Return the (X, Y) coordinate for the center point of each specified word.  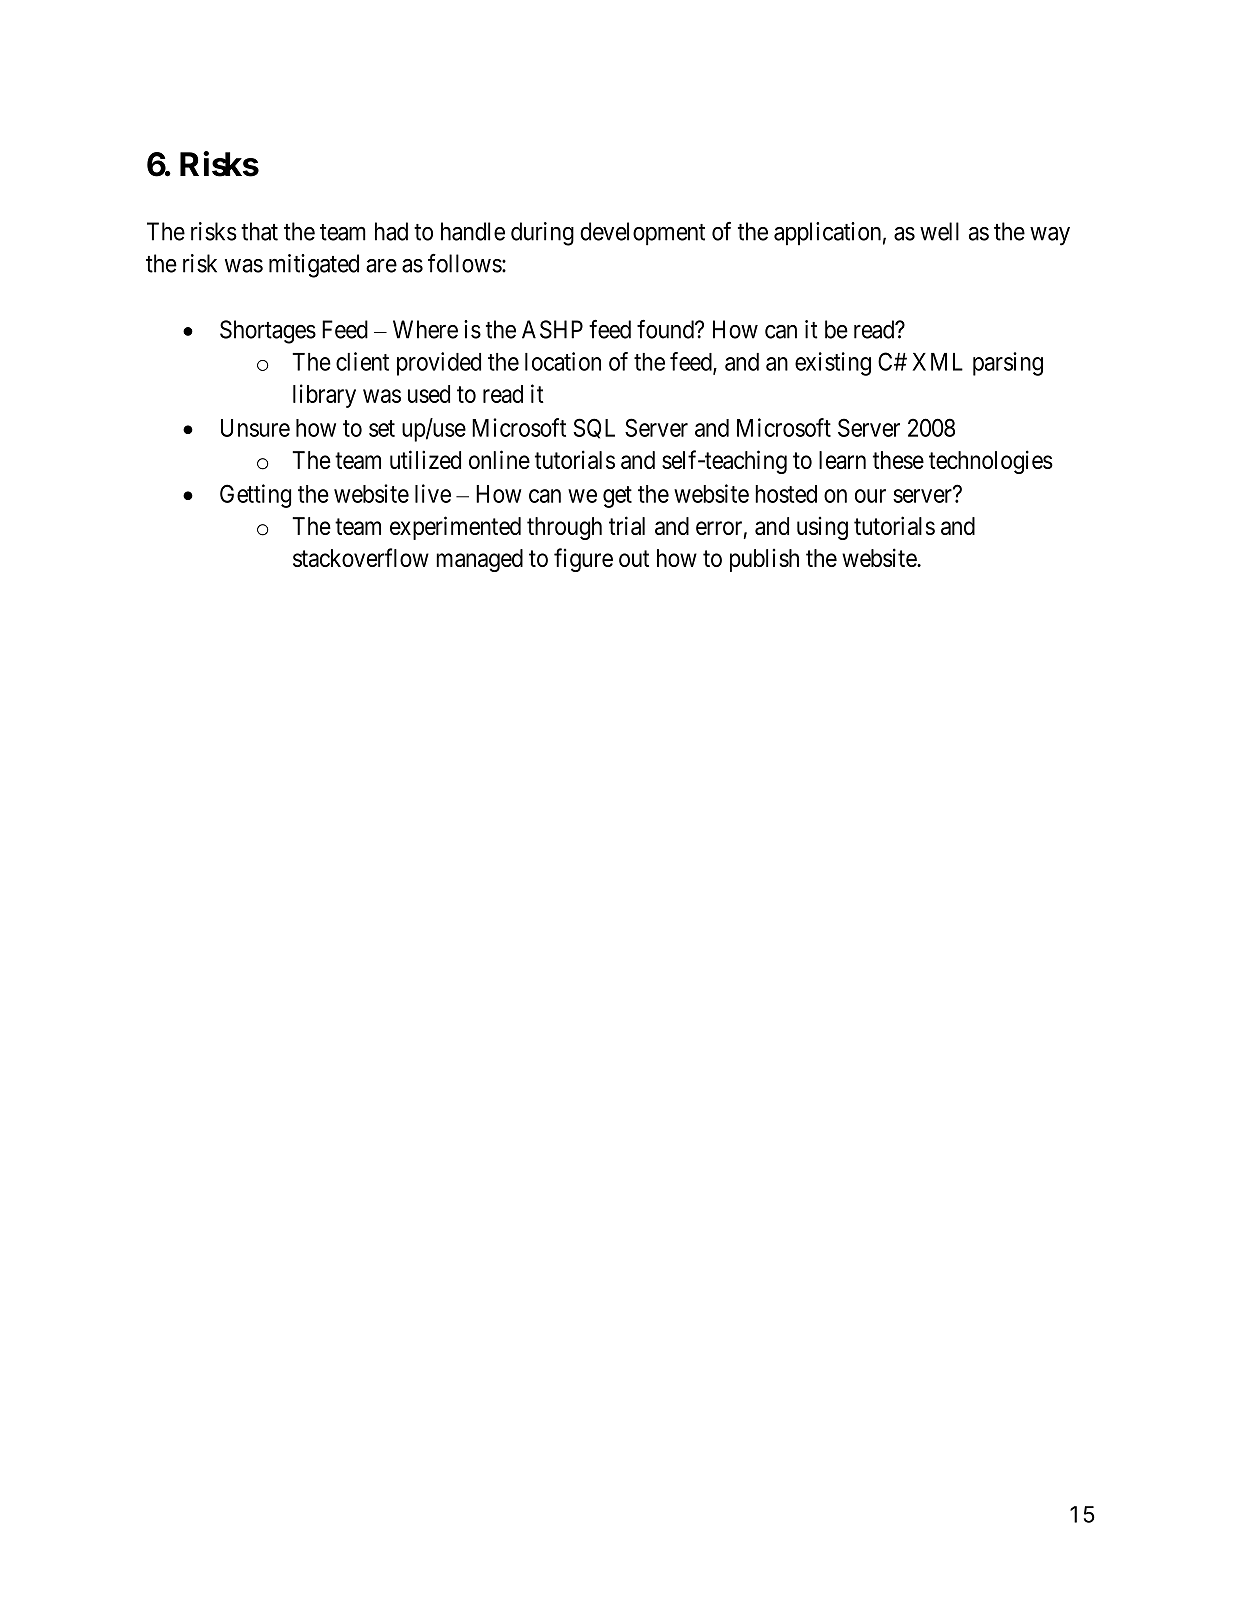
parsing (1008, 364)
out (634, 558)
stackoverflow (361, 557)
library (324, 396)
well (939, 231)
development (642, 234)
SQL (594, 428)
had (391, 231)
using (822, 528)
